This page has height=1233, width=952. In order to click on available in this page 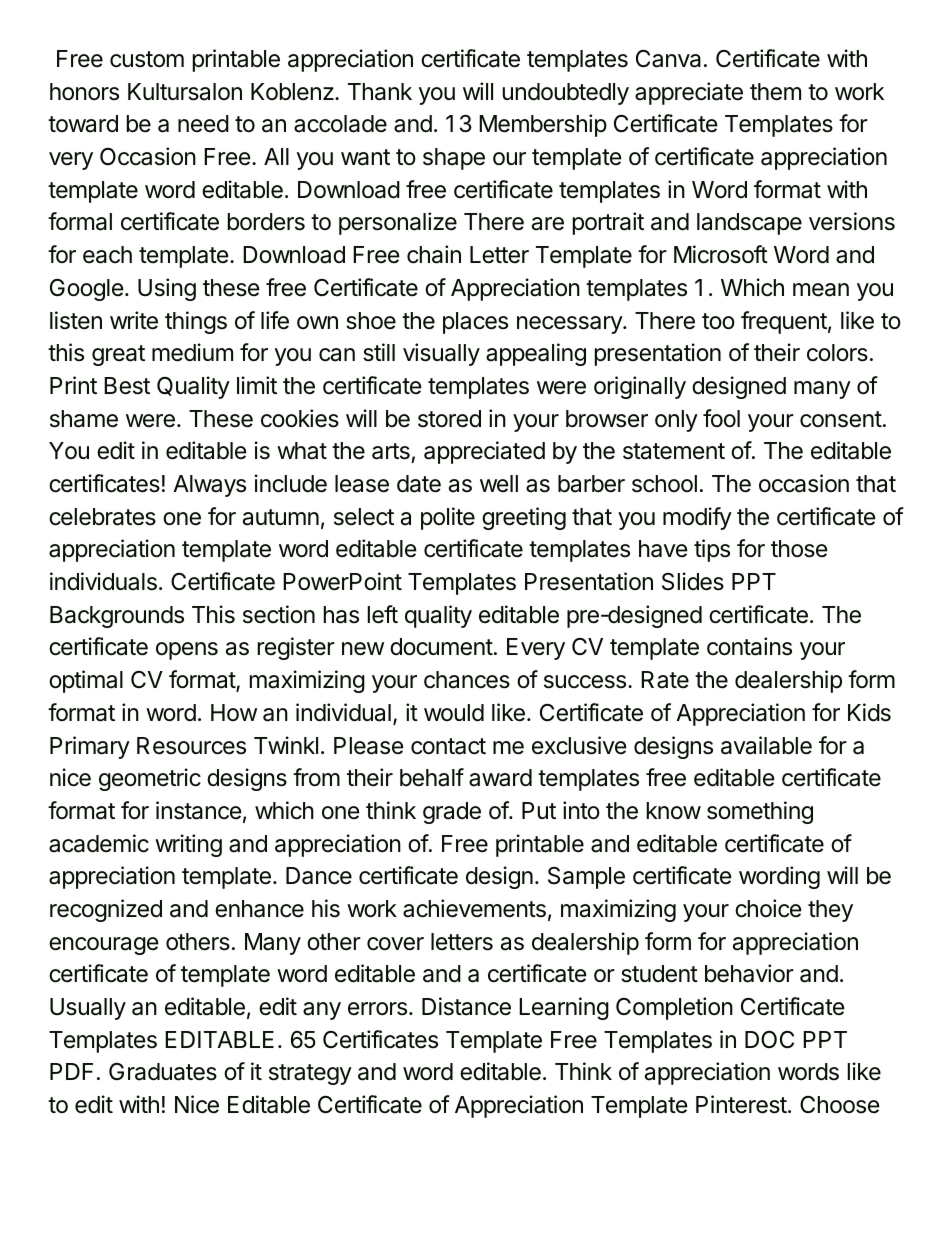, I will do `click(766, 745)`.
